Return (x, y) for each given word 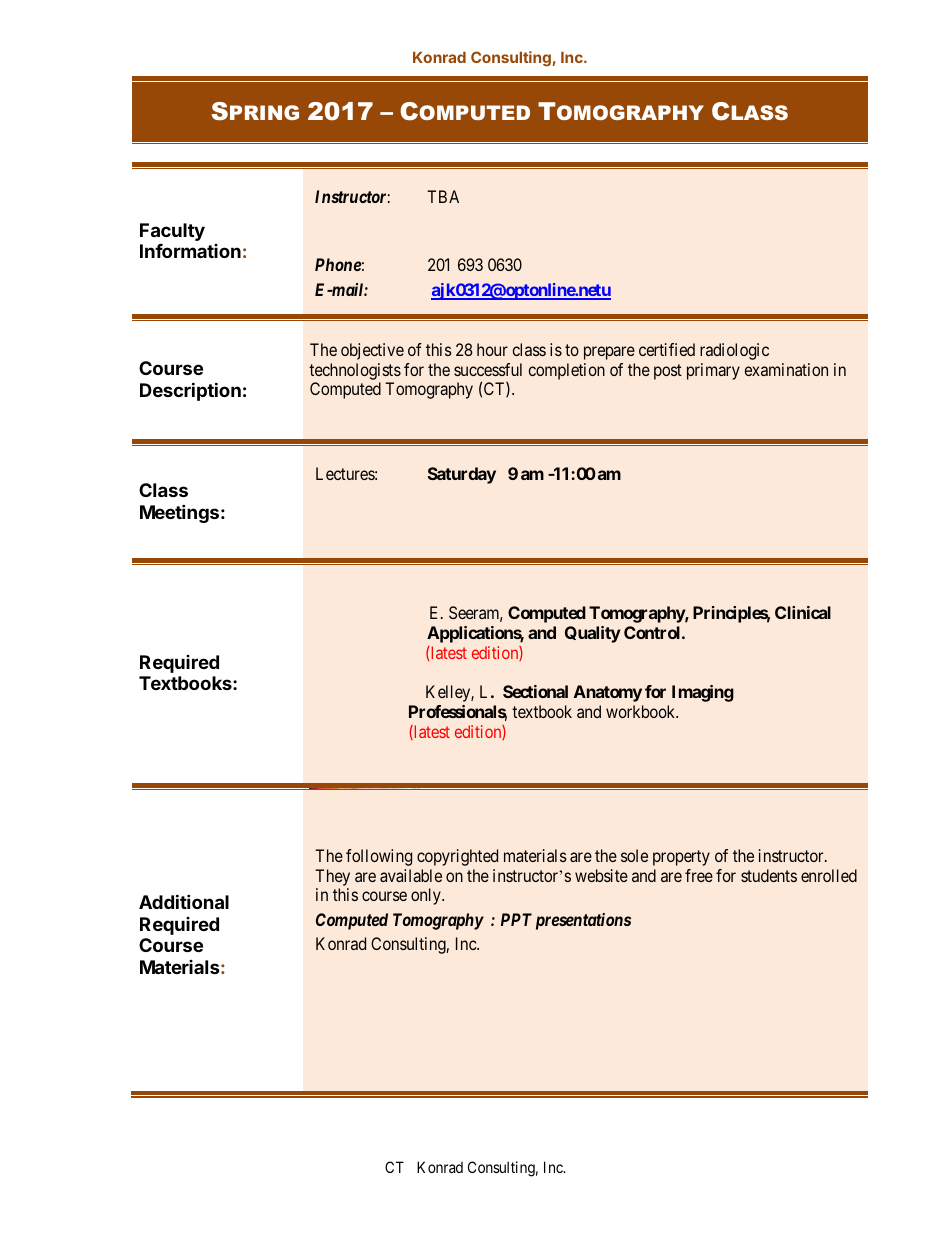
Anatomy (608, 693)
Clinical (803, 612)
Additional (184, 901)
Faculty (172, 232)
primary (713, 371)
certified (667, 349)
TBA (443, 196)
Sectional (535, 691)
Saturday (462, 475)
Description (190, 391)
